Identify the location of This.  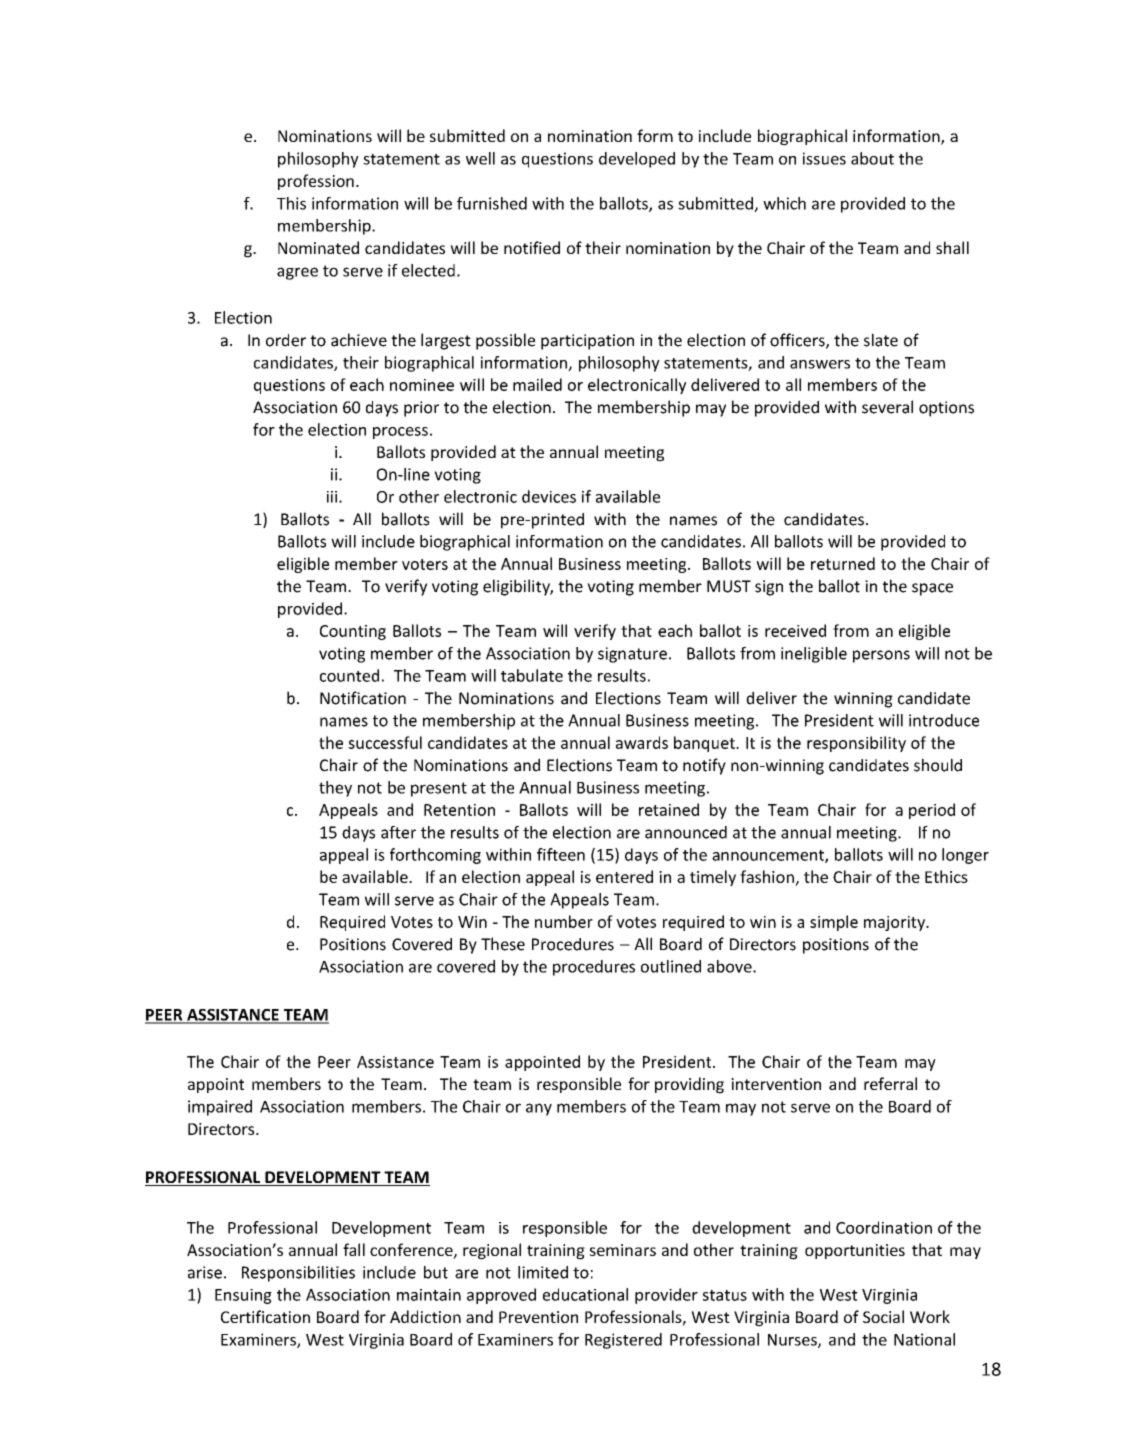
(291, 203).
